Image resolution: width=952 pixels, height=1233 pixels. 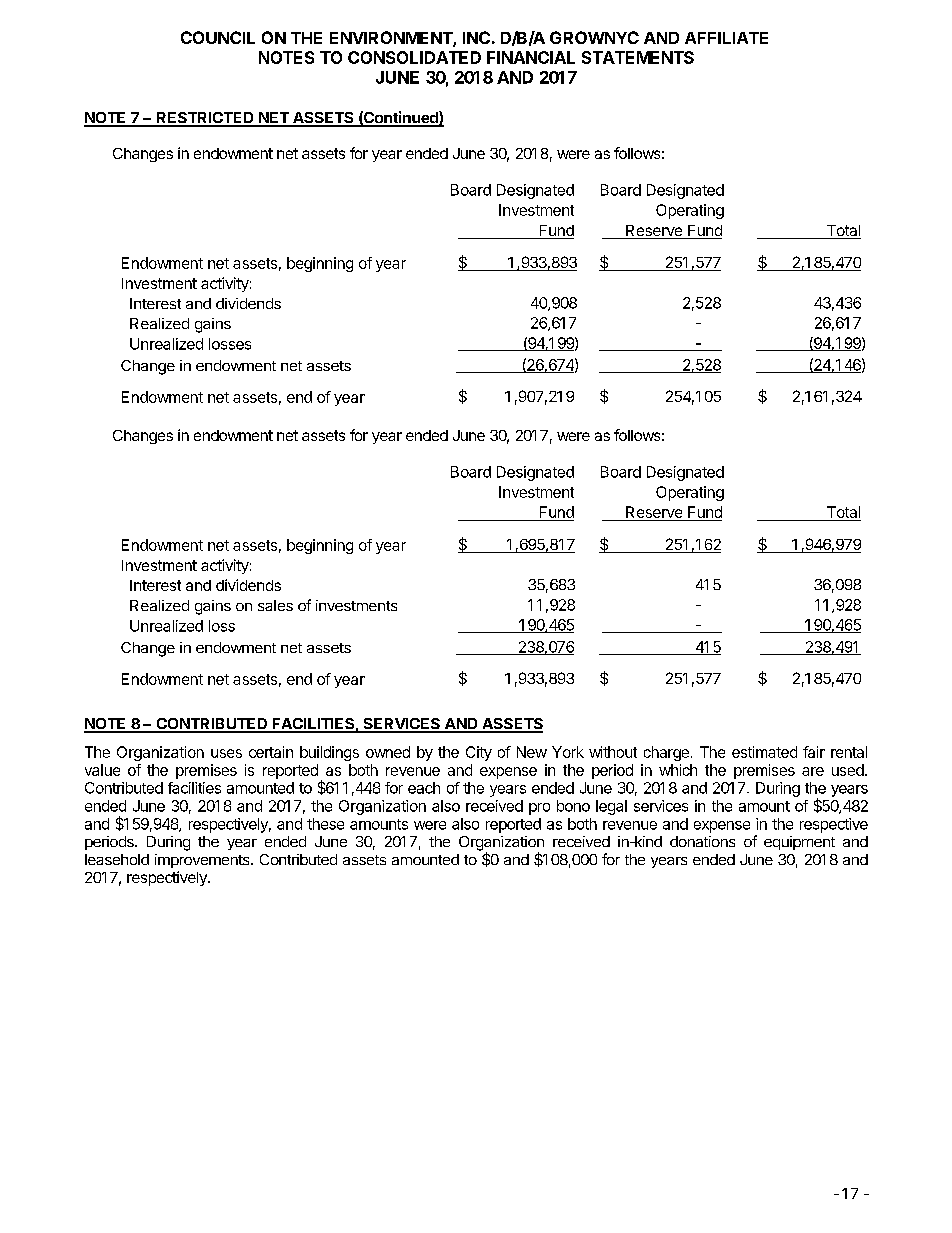 What do you see at coordinates (275, 605) in the image?
I see `sales` at bounding box center [275, 605].
